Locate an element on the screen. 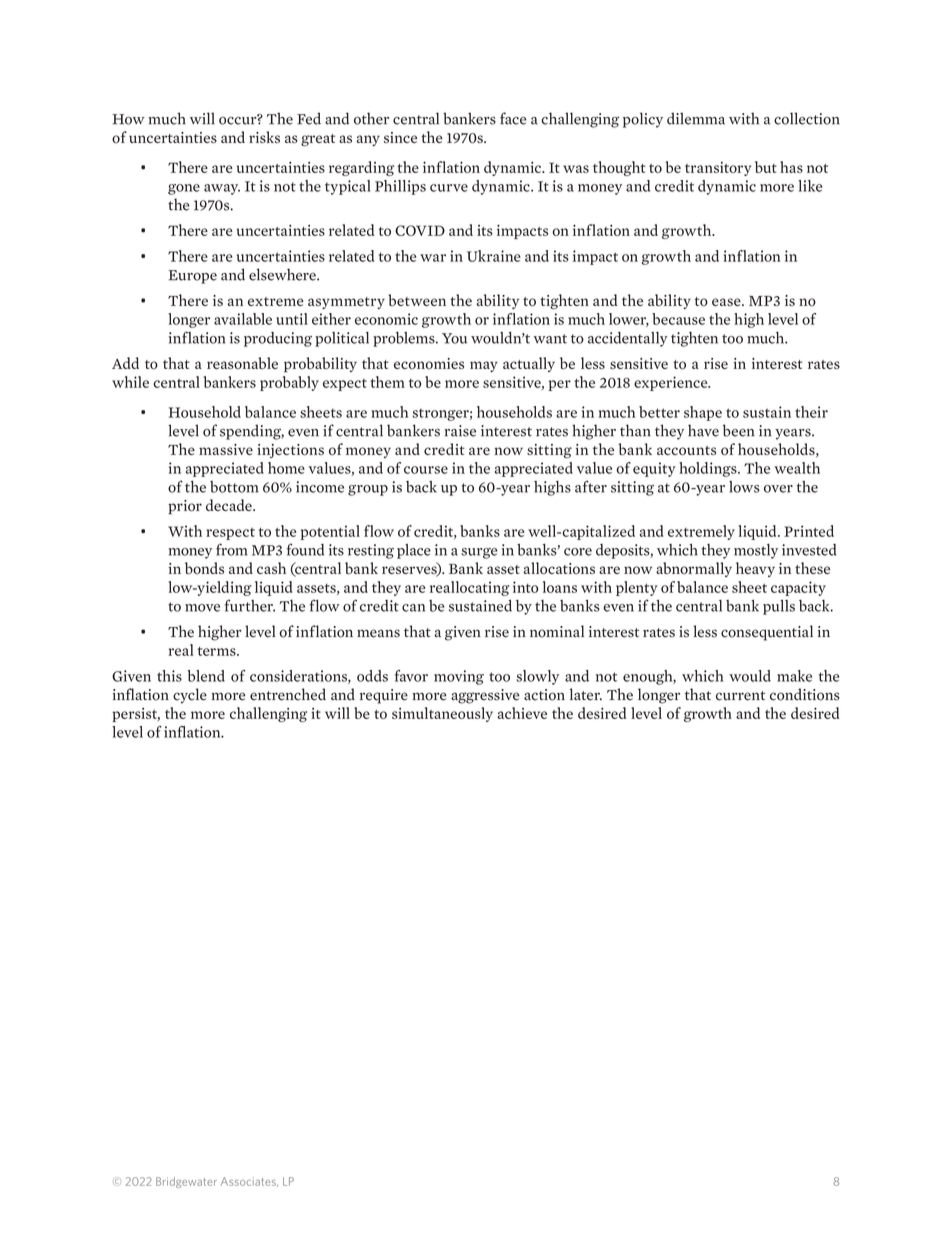 Image resolution: width=952 pixels, height=1233 pixels. away is located at coordinates (222, 189).
